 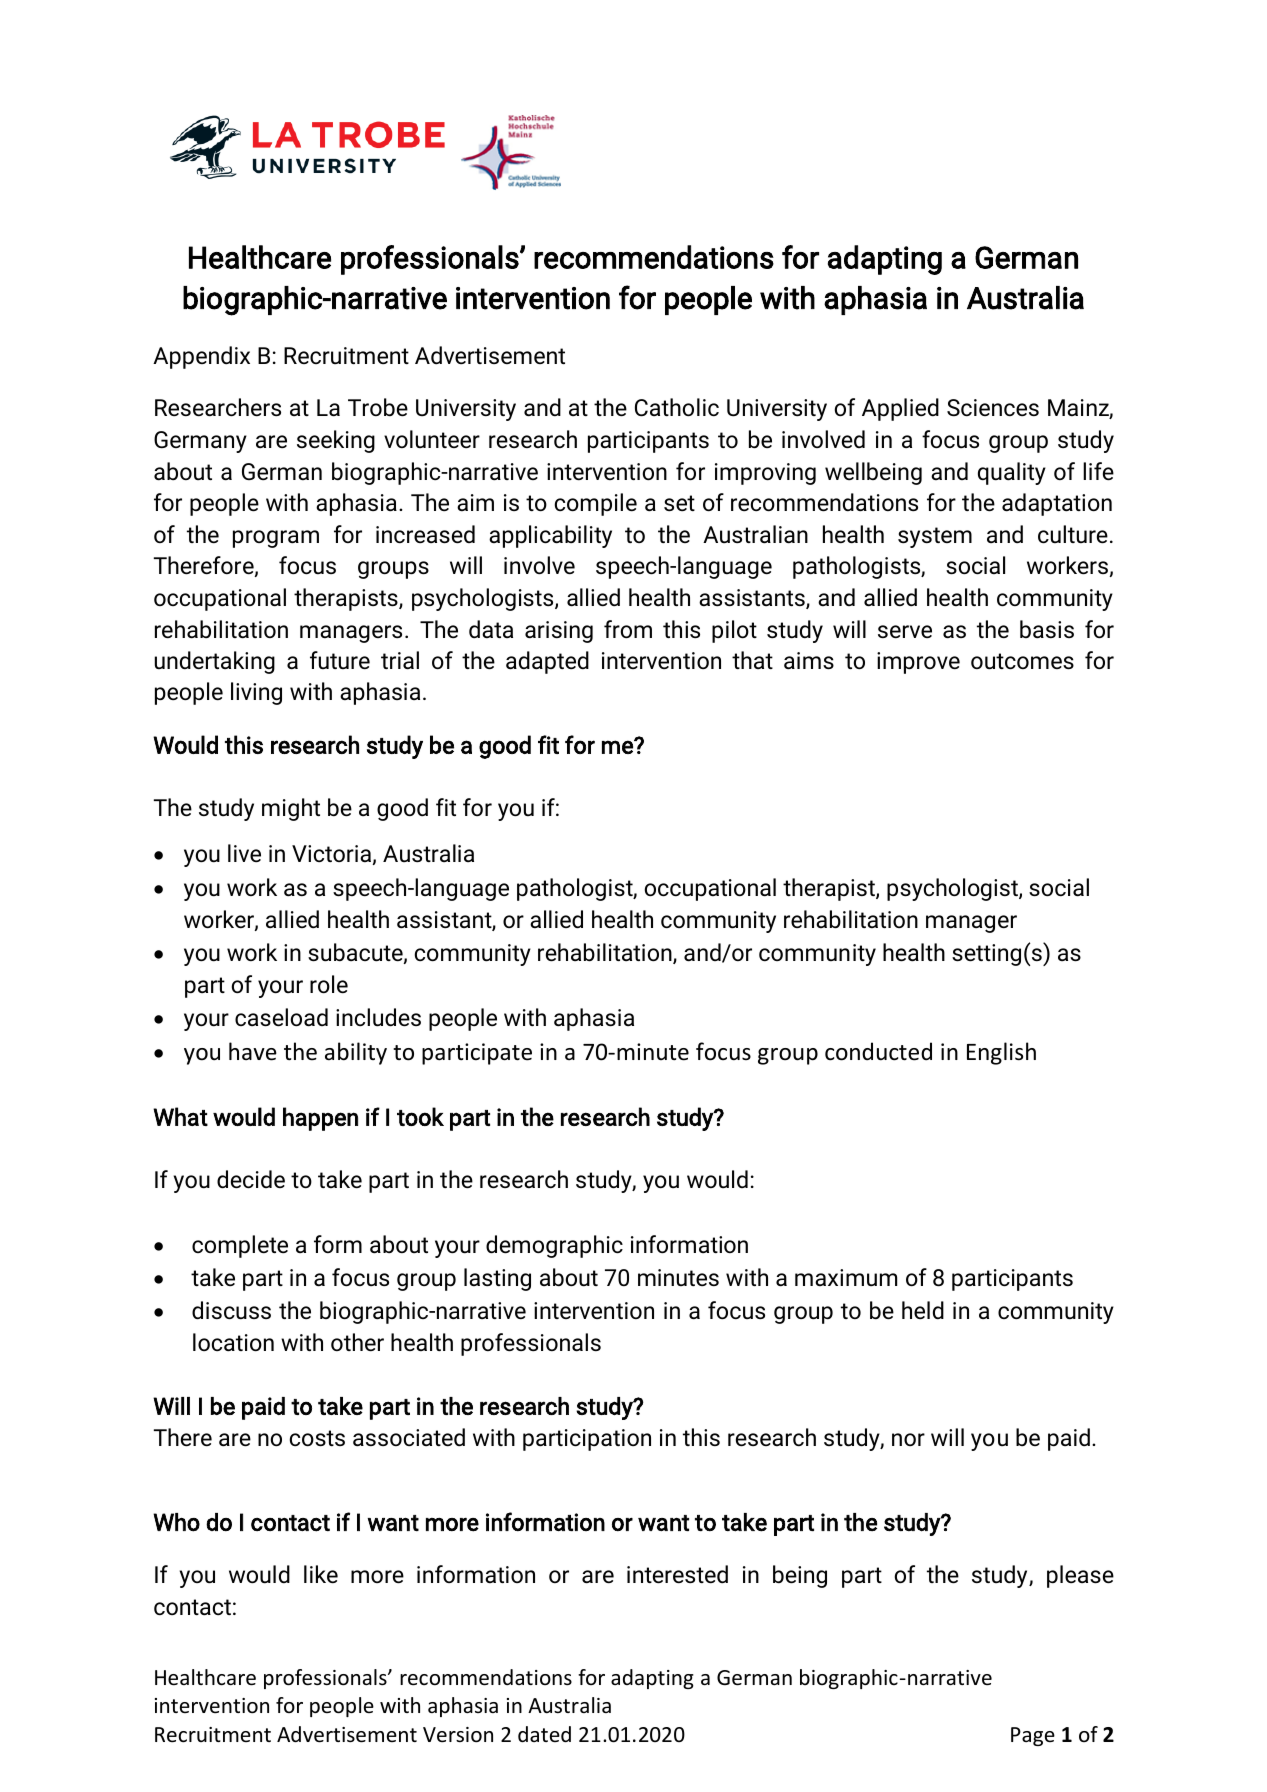 I want to click on Catholic, so click(x=677, y=407).
